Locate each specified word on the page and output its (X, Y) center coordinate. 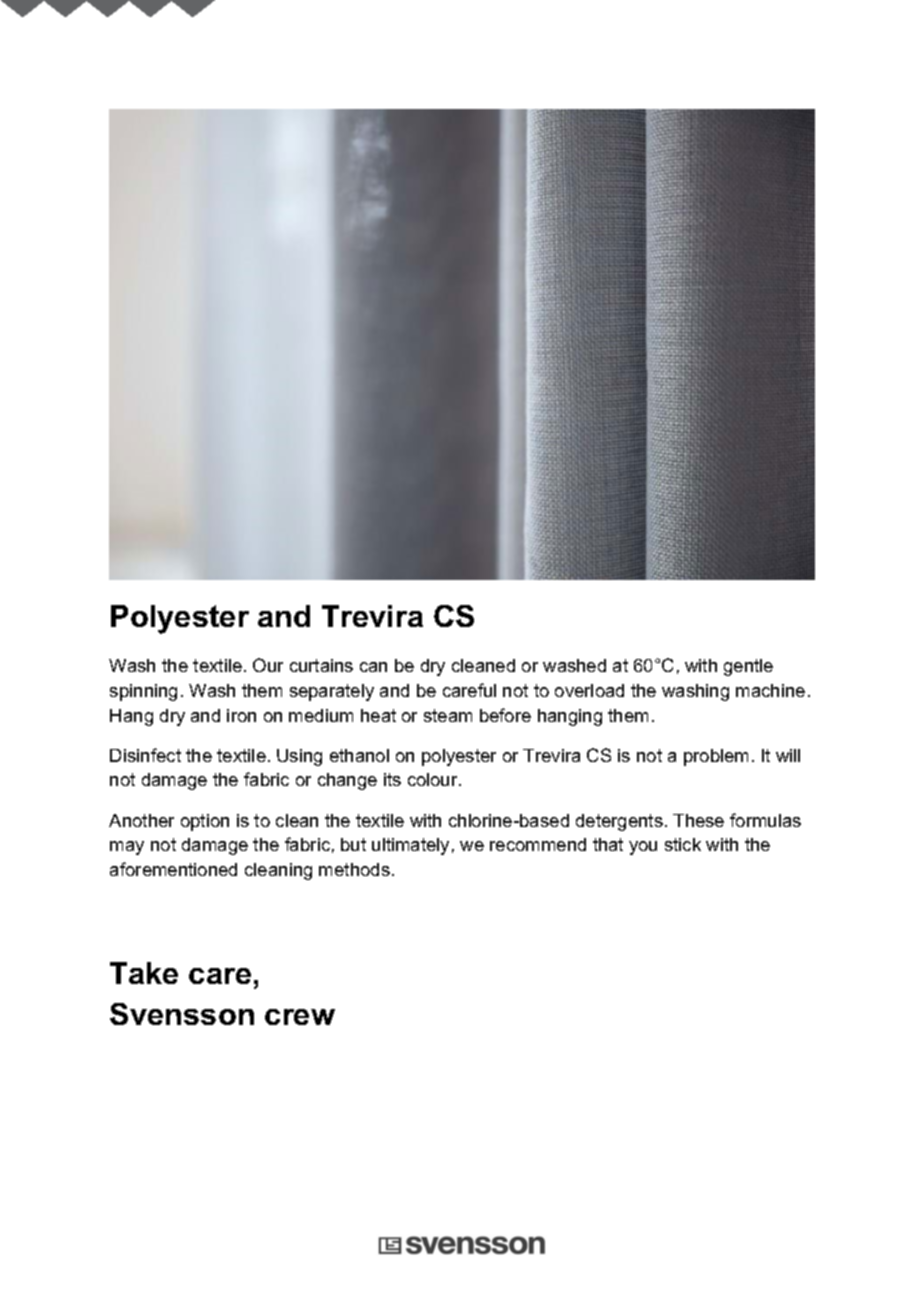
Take (144, 973)
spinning (143, 692)
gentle (748, 667)
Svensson (182, 1014)
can (373, 667)
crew (300, 1017)
